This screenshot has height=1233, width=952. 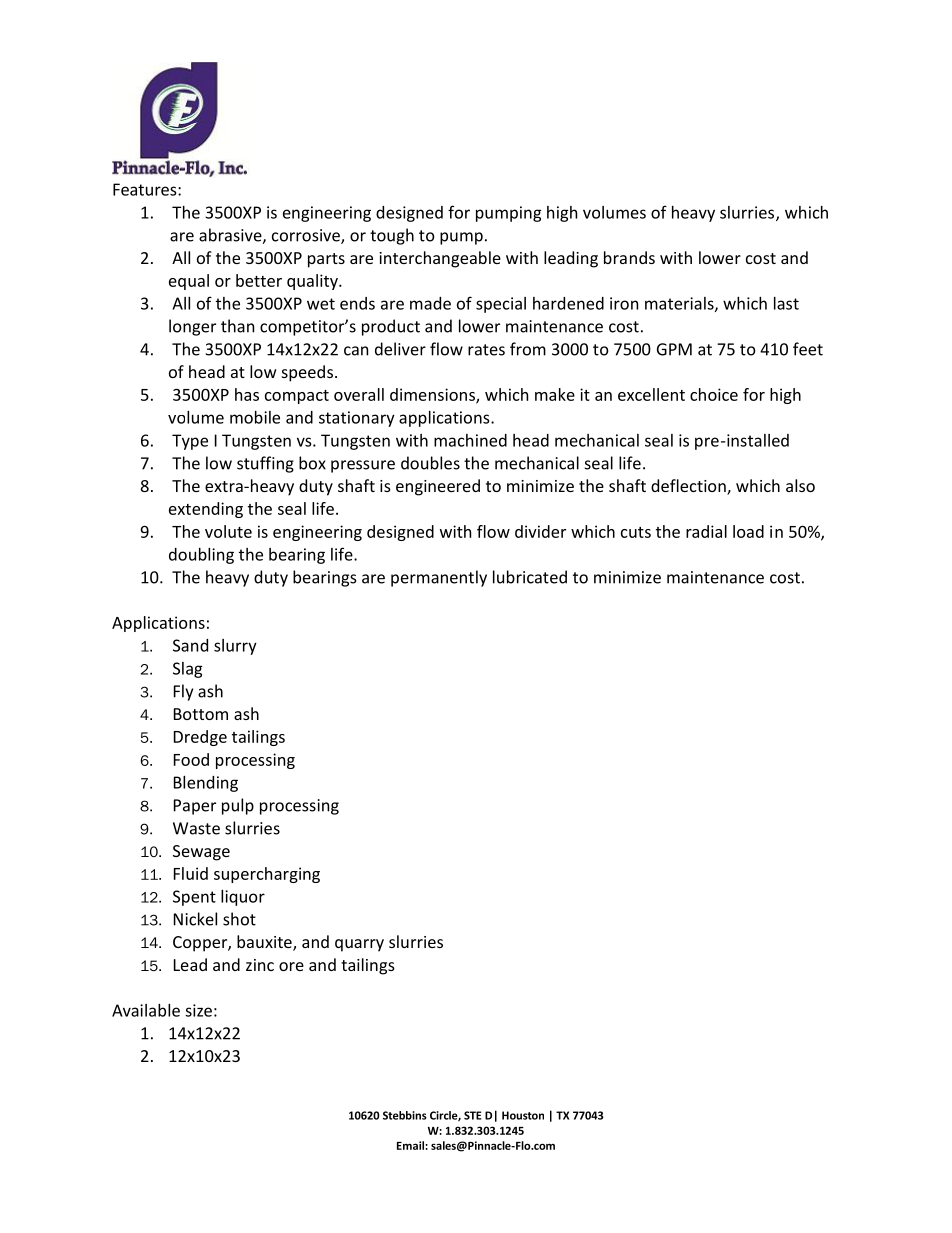 What do you see at coordinates (235, 647) in the screenshot?
I see `slurry` at bounding box center [235, 647].
